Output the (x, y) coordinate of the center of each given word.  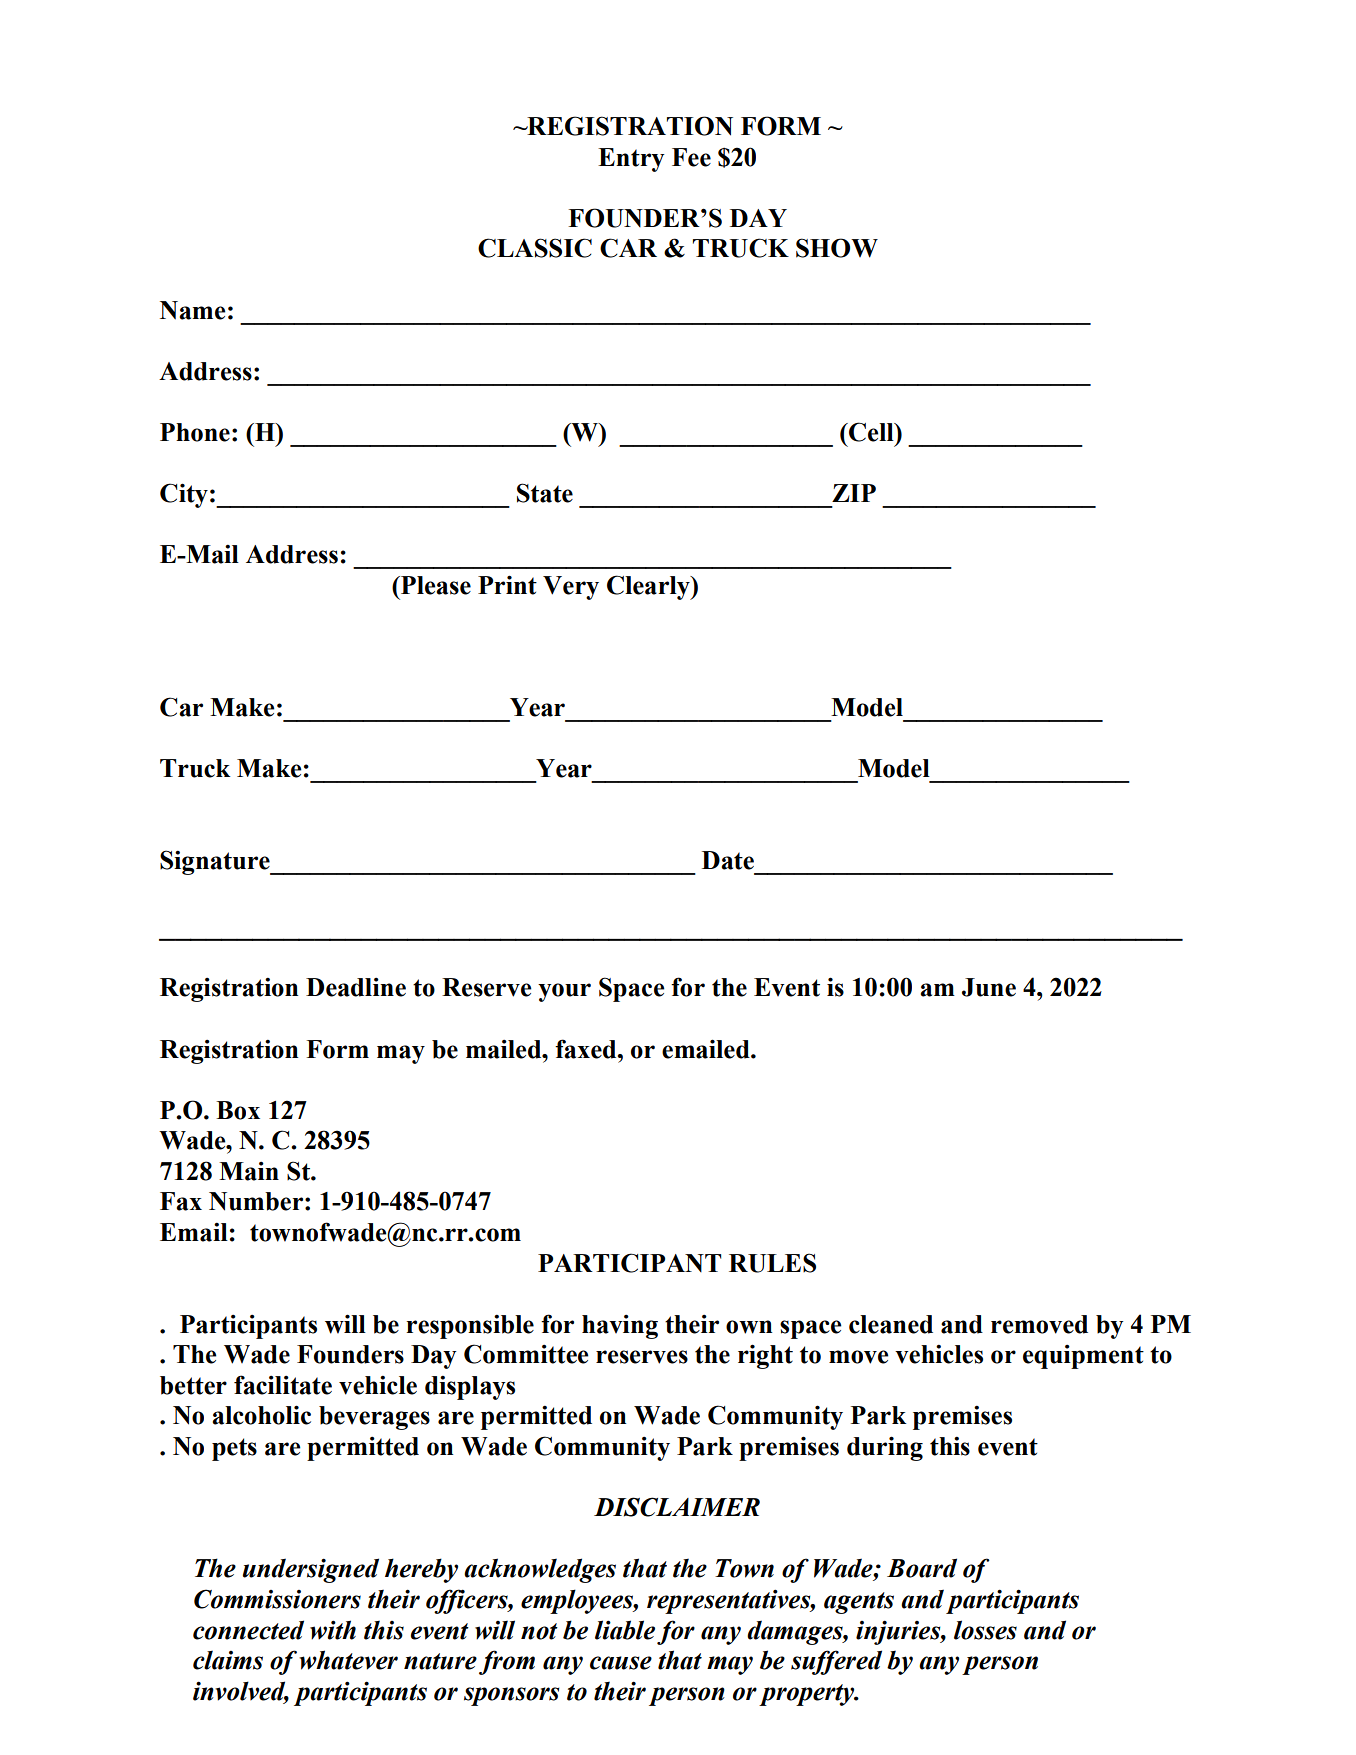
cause (621, 1663)
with (333, 1630)
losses (985, 1630)
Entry (631, 160)
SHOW (837, 248)
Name (192, 310)
